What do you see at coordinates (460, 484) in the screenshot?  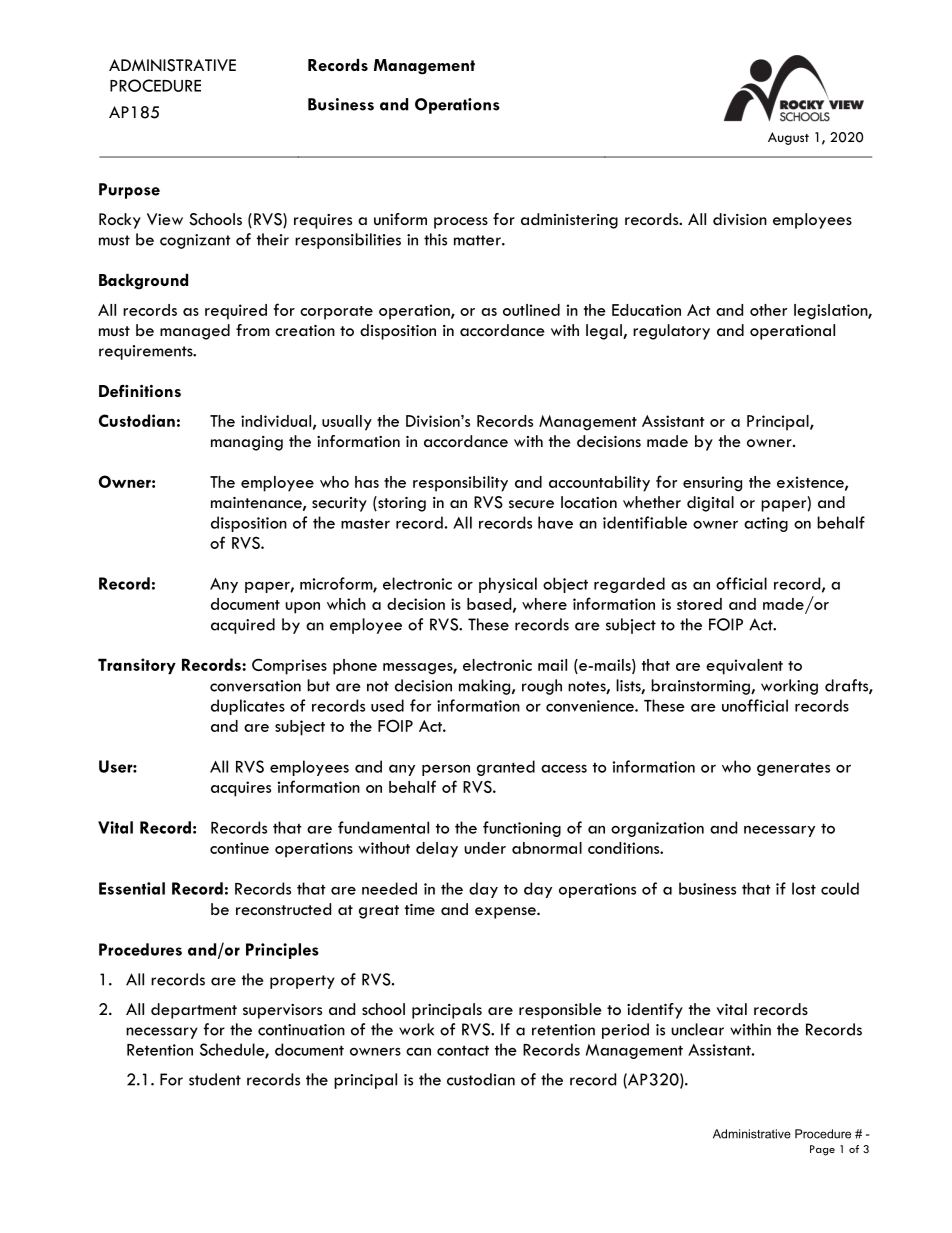 I see `responsibility` at bounding box center [460, 484].
